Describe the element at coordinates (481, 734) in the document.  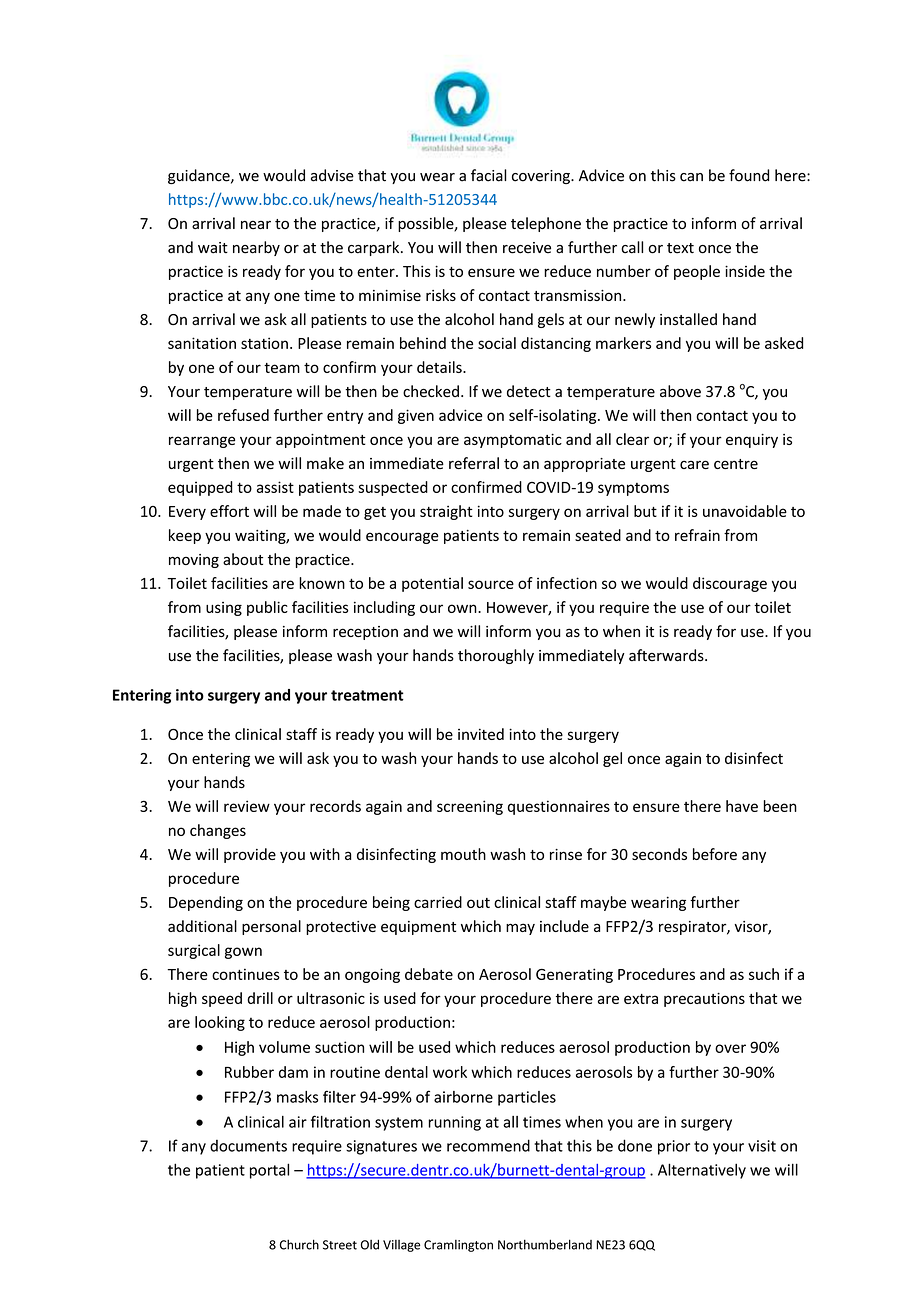
I see `invited` at that location.
